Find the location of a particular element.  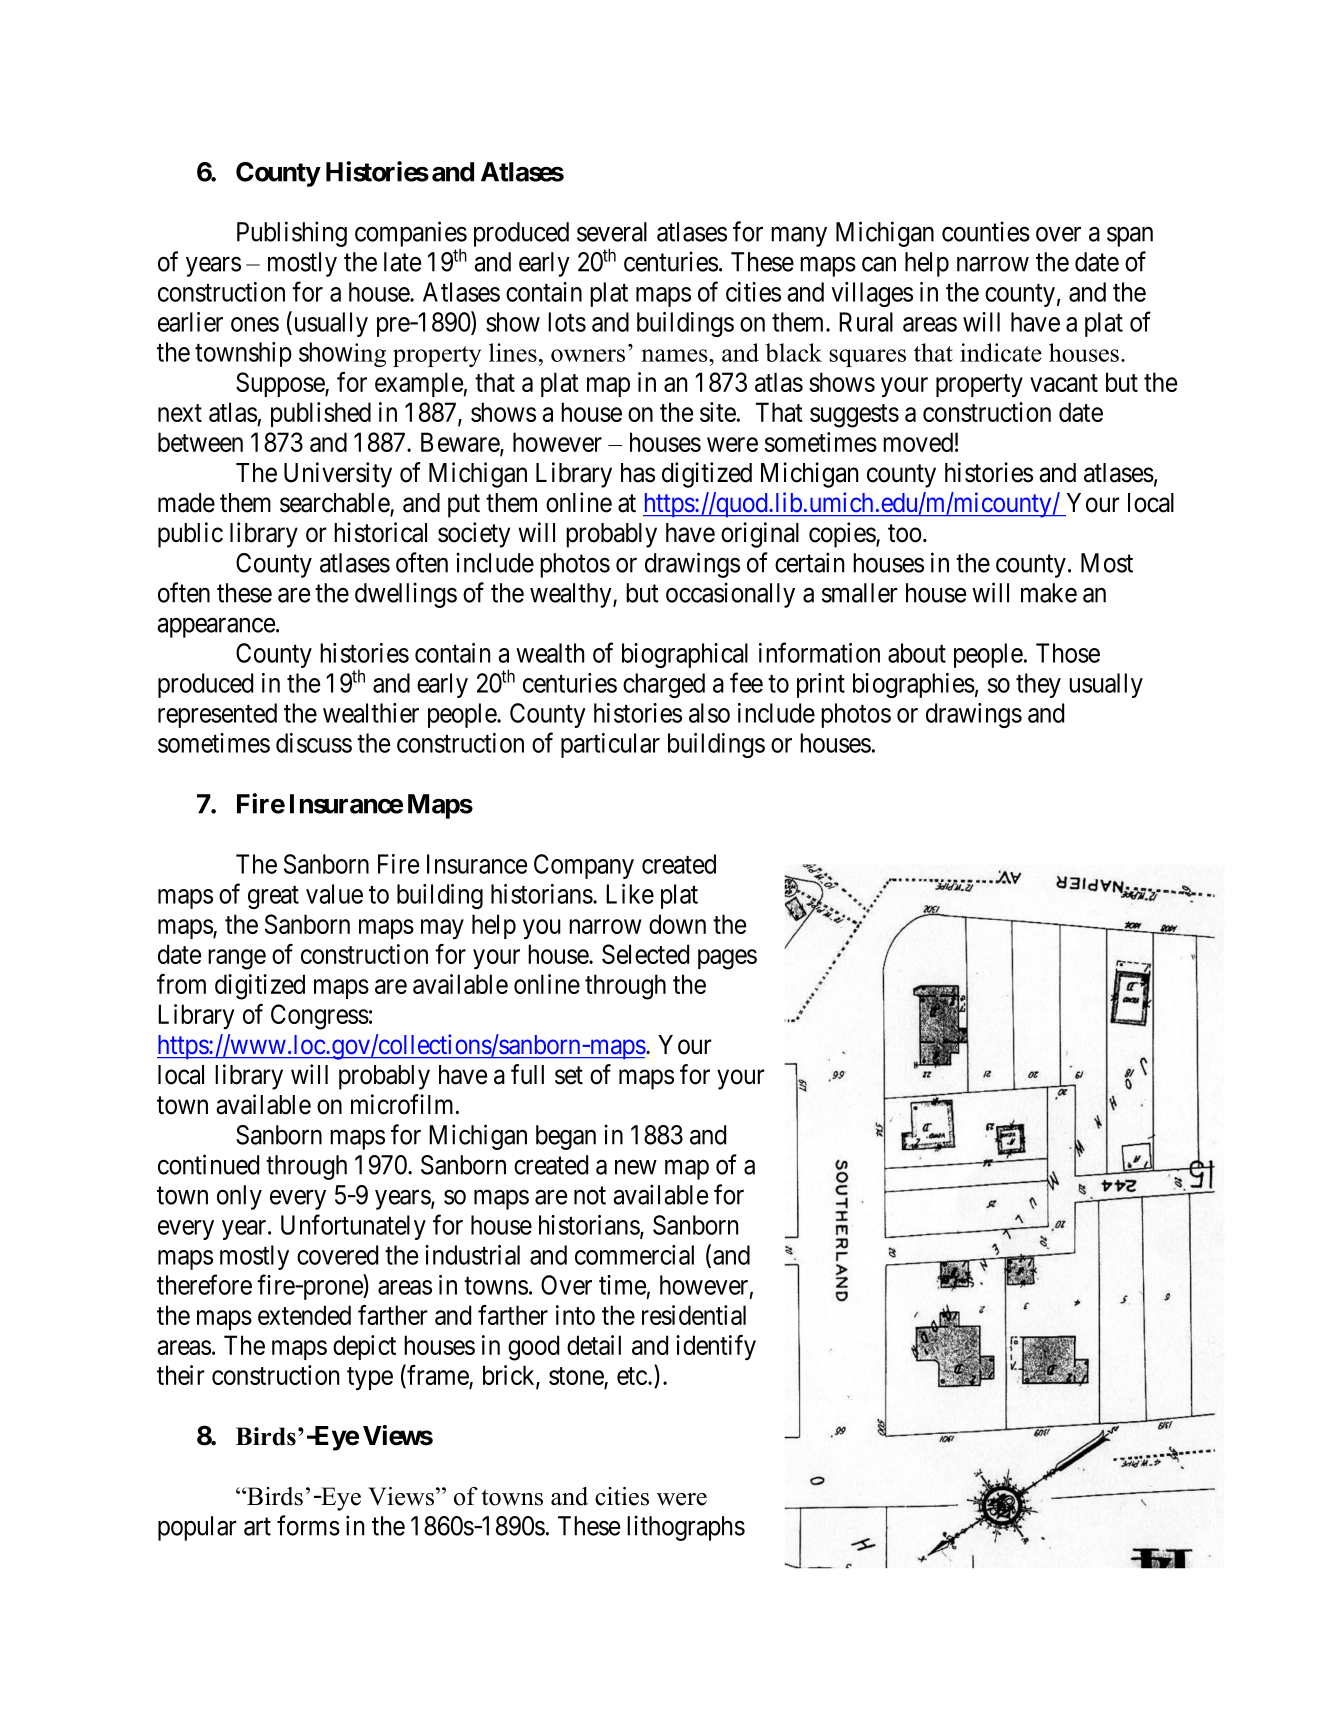

represented is located at coordinates (217, 715).
